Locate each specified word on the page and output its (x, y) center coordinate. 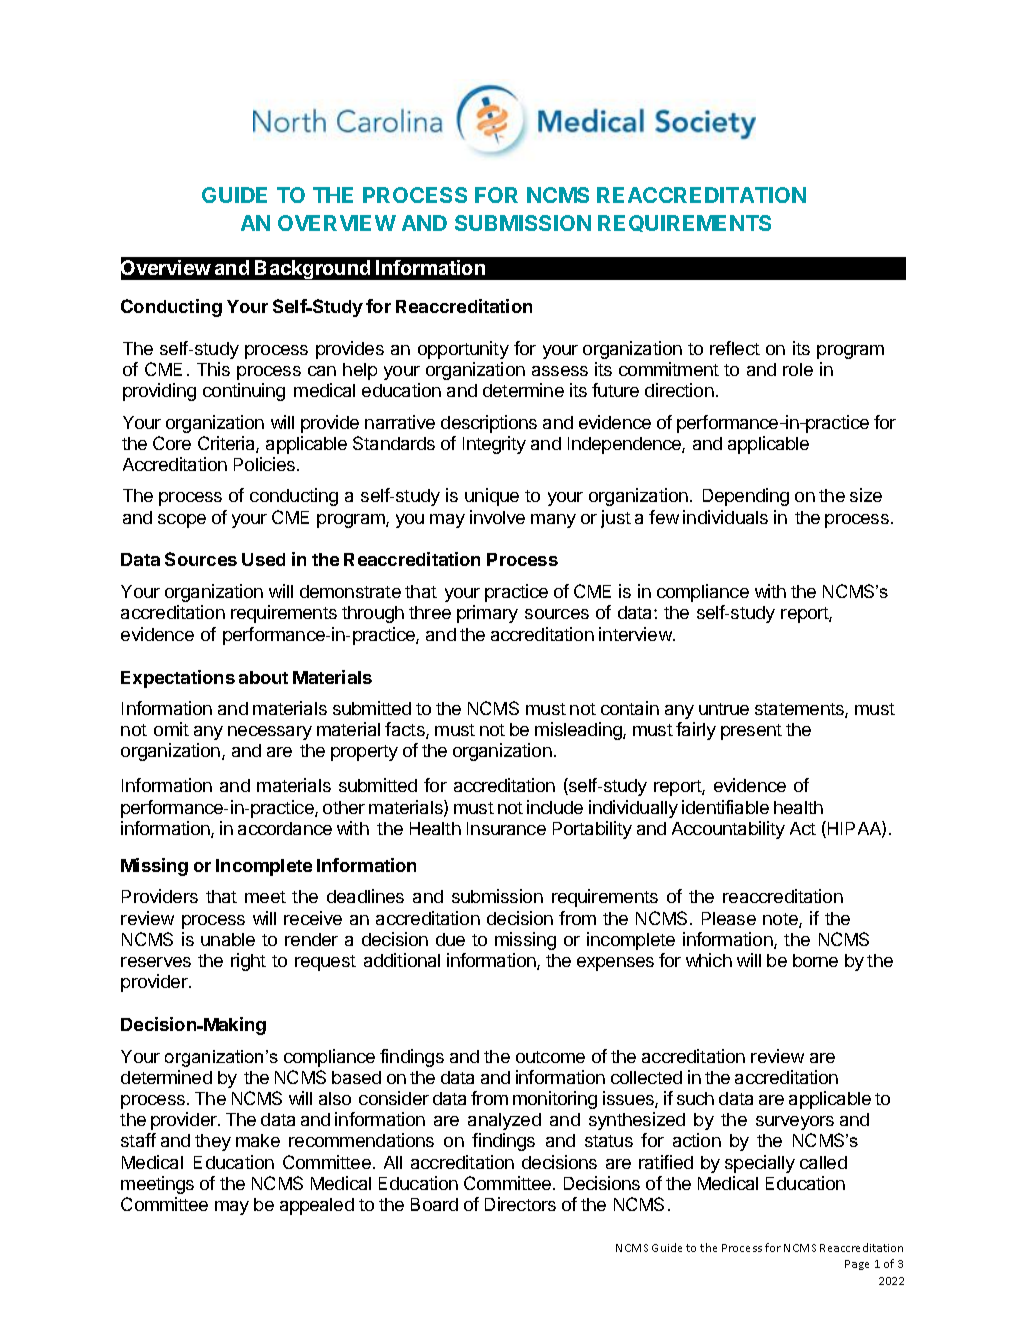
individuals (725, 517)
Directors (520, 1204)
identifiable (725, 807)
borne (815, 960)
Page (857, 1265)
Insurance (506, 828)
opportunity (463, 350)
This (213, 369)
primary (487, 614)
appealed (317, 1206)
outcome (550, 1057)
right (248, 962)
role (798, 369)
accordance (285, 828)
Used (263, 559)
